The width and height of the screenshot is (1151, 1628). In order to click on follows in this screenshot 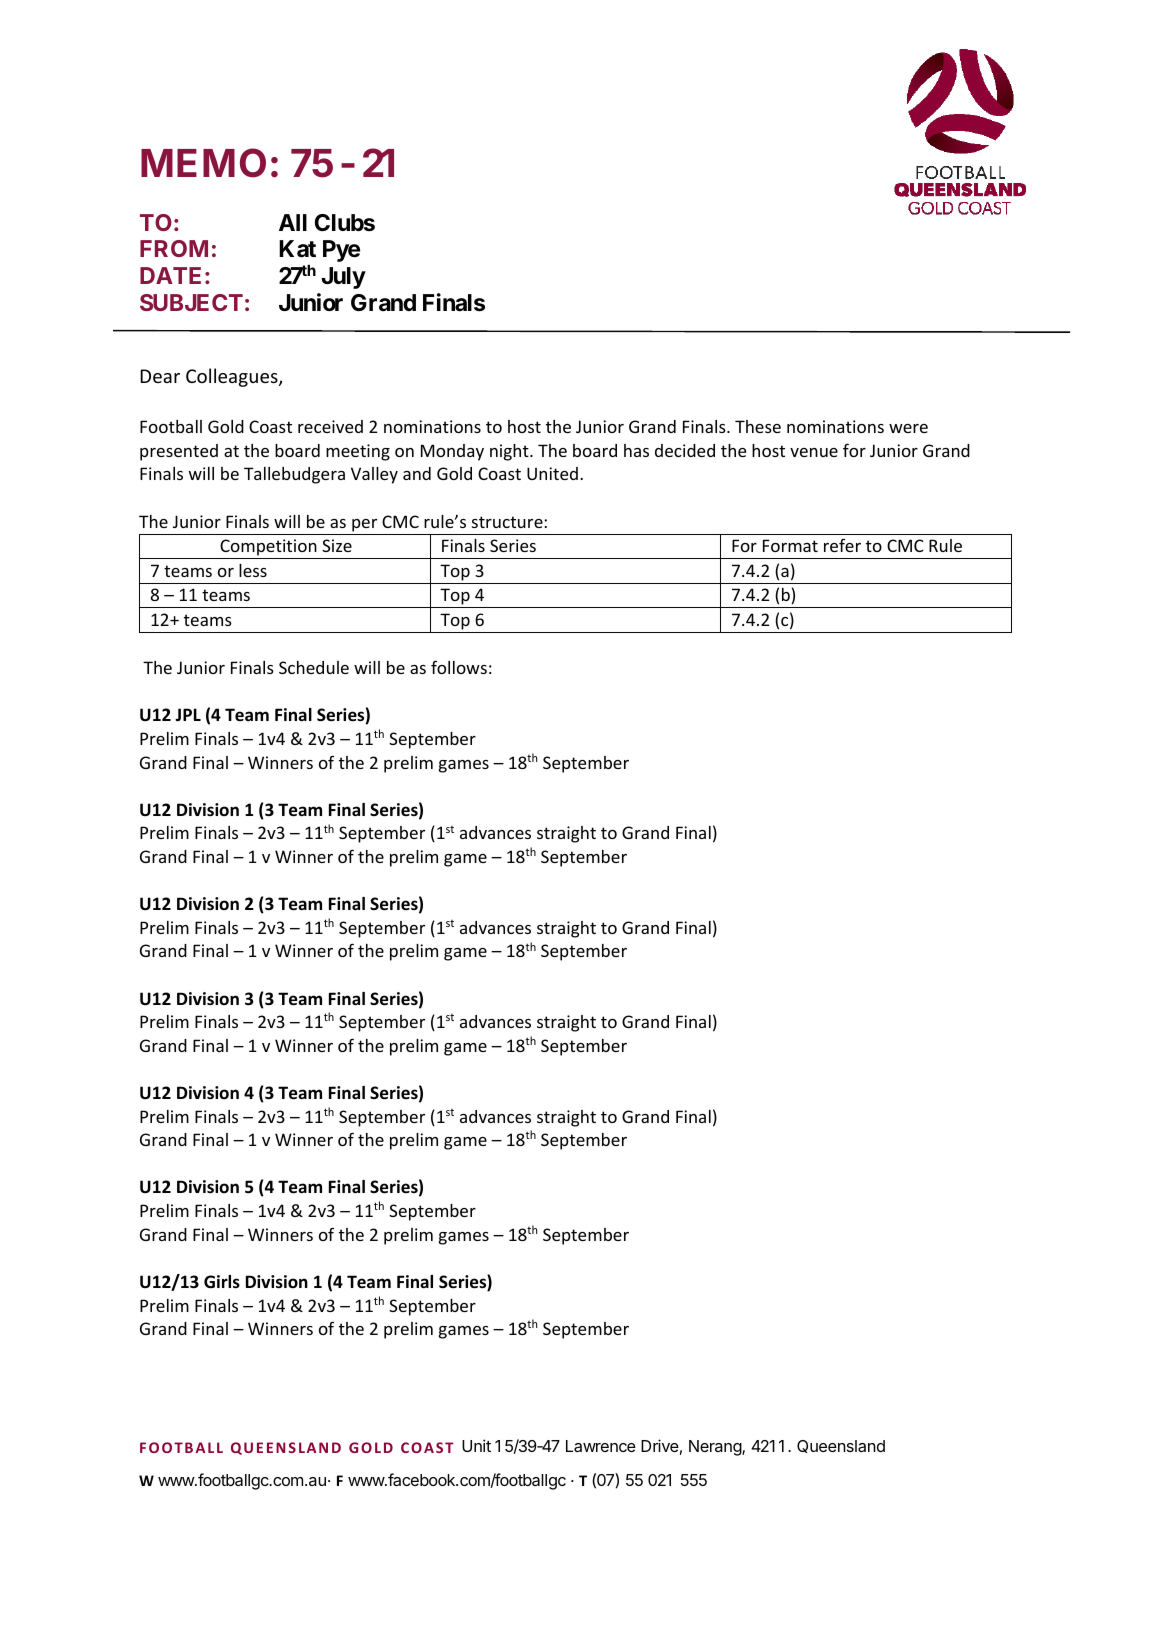, I will do `click(459, 667)`.
